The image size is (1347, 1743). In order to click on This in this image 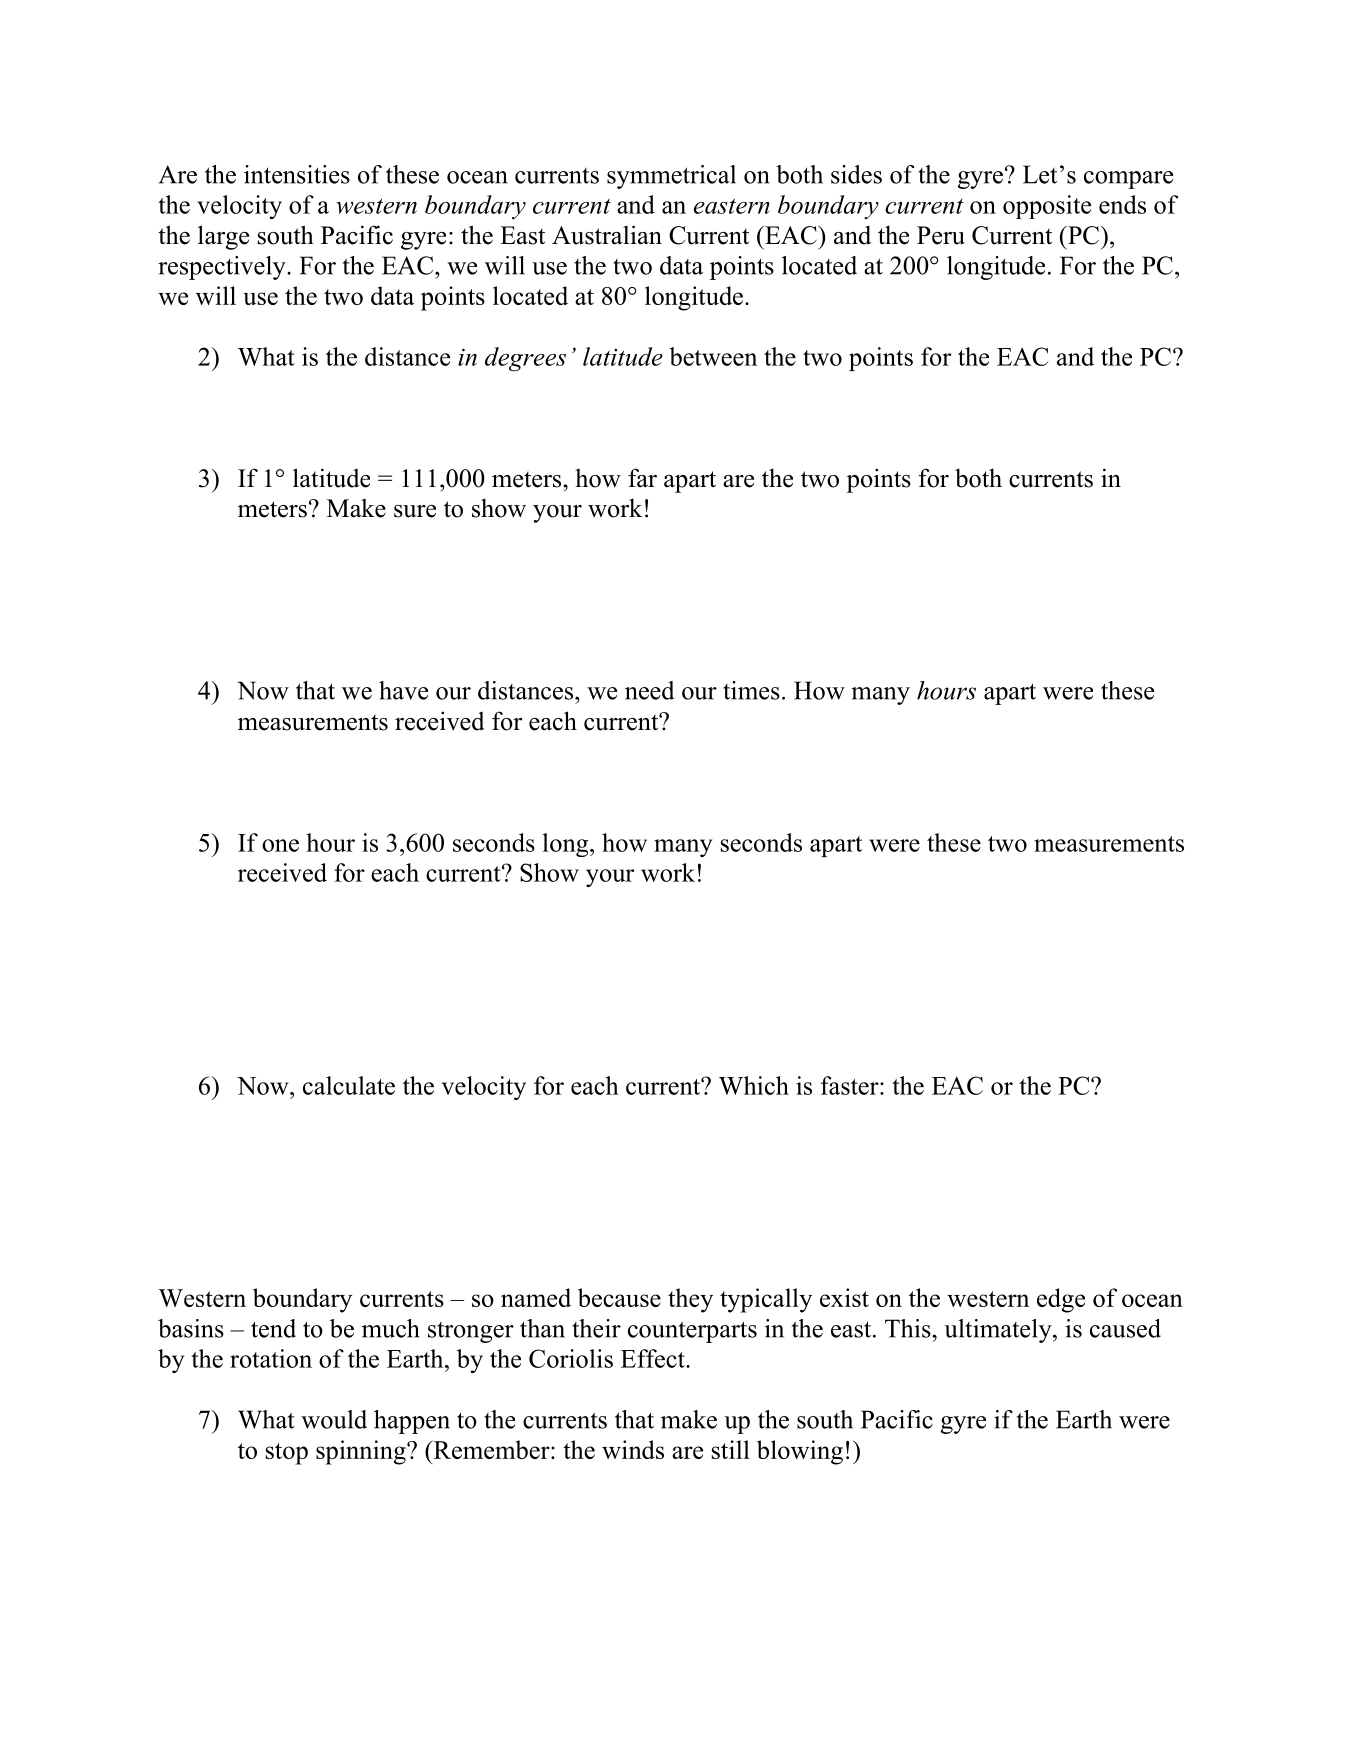, I will do `click(909, 1328)`.
